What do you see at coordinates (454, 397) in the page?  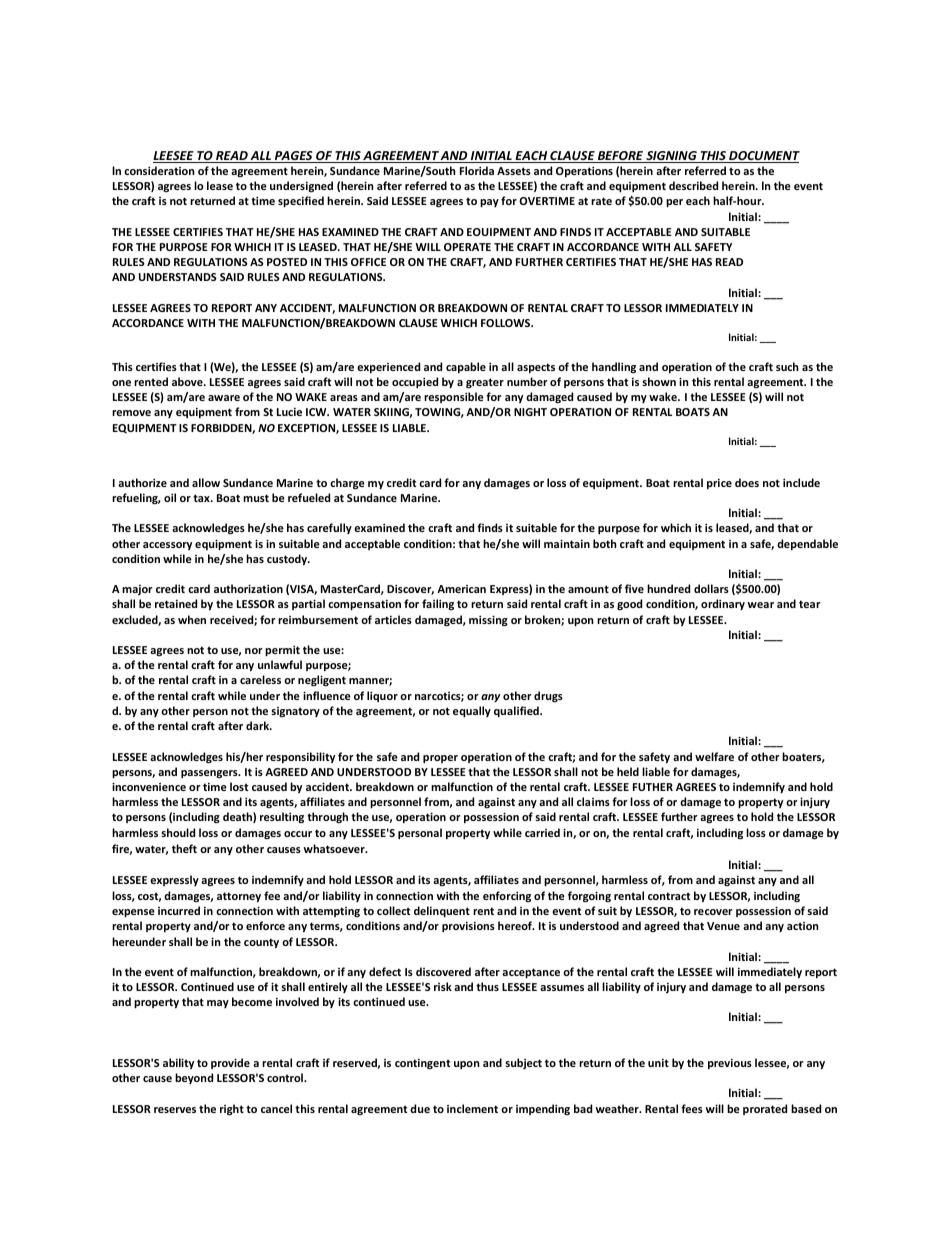 I see `responsible` at bounding box center [454, 397].
